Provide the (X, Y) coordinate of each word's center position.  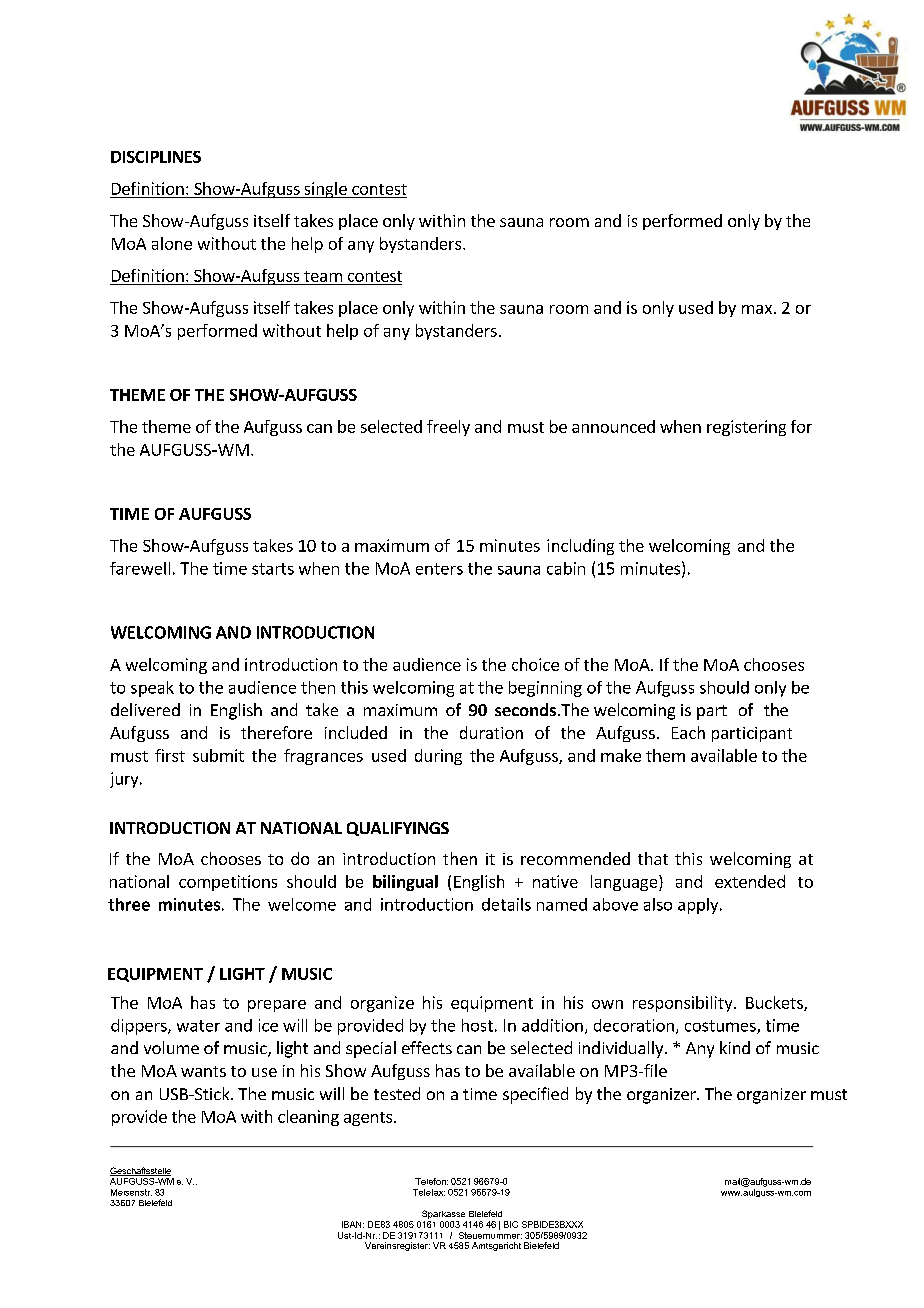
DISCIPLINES (156, 157)
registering (746, 428)
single (325, 190)
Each (688, 732)
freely (448, 428)
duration (491, 732)
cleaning (308, 1118)
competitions (228, 883)
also (658, 904)
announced (613, 426)
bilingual (405, 883)
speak (152, 689)
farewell (140, 568)
